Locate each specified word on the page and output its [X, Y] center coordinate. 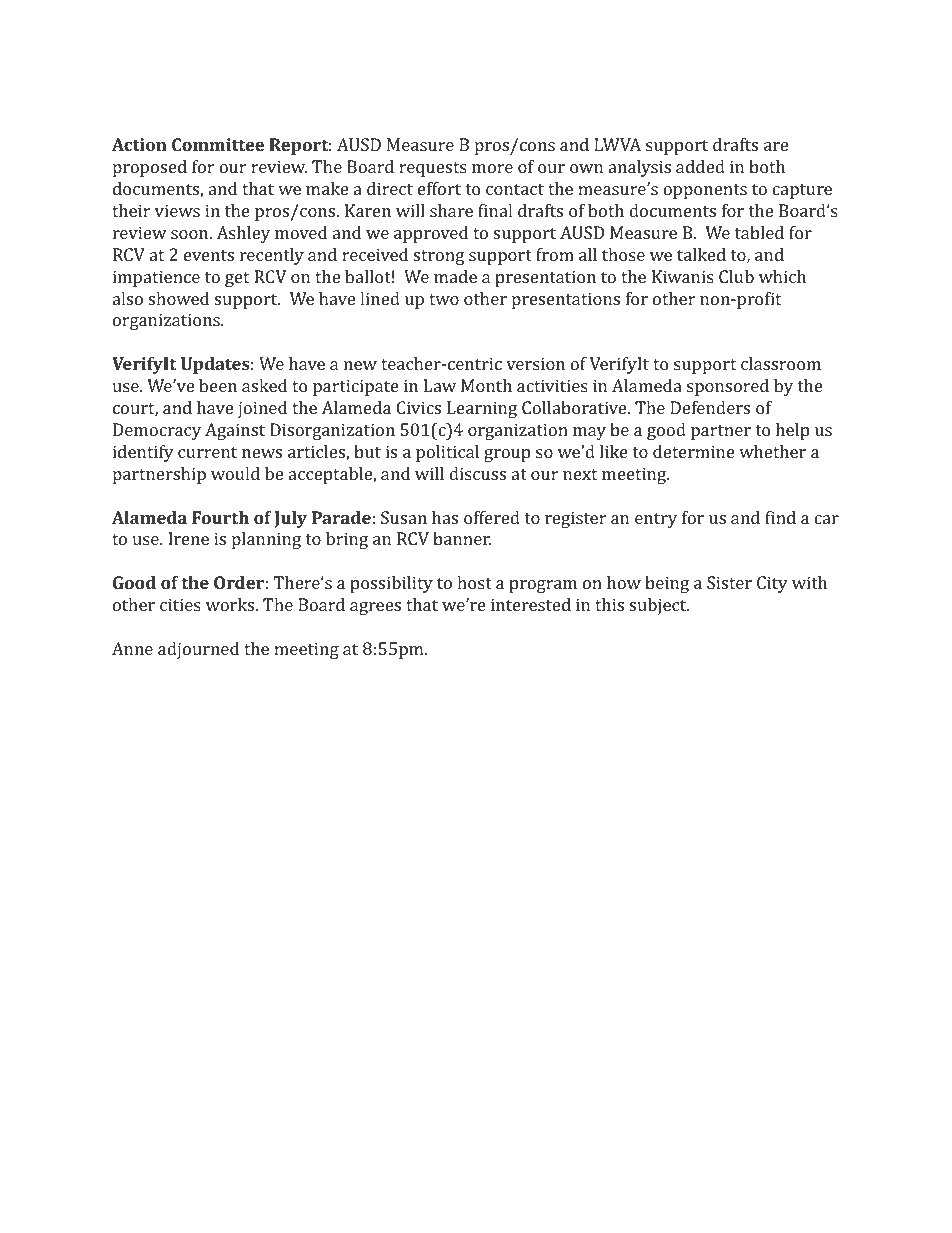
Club [736, 276]
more [492, 168]
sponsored [728, 387]
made [455, 276]
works [231, 604]
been [218, 385]
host [474, 582]
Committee [218, 144]
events [209, 255]
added [700, 166]
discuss [477, 473]
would [235, 473]
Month [486, 385]
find [780, 517]
